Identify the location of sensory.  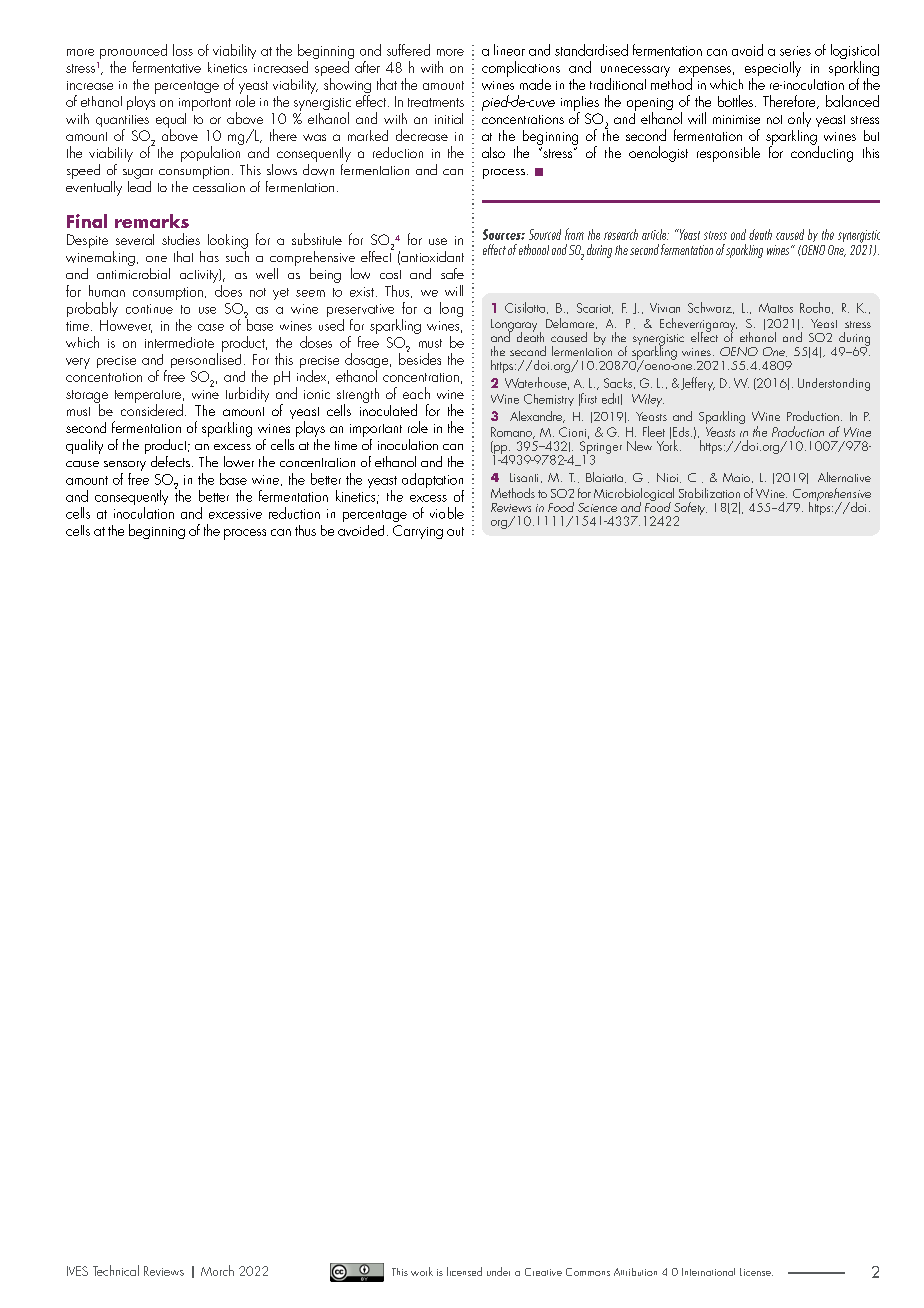
(125, 467).
